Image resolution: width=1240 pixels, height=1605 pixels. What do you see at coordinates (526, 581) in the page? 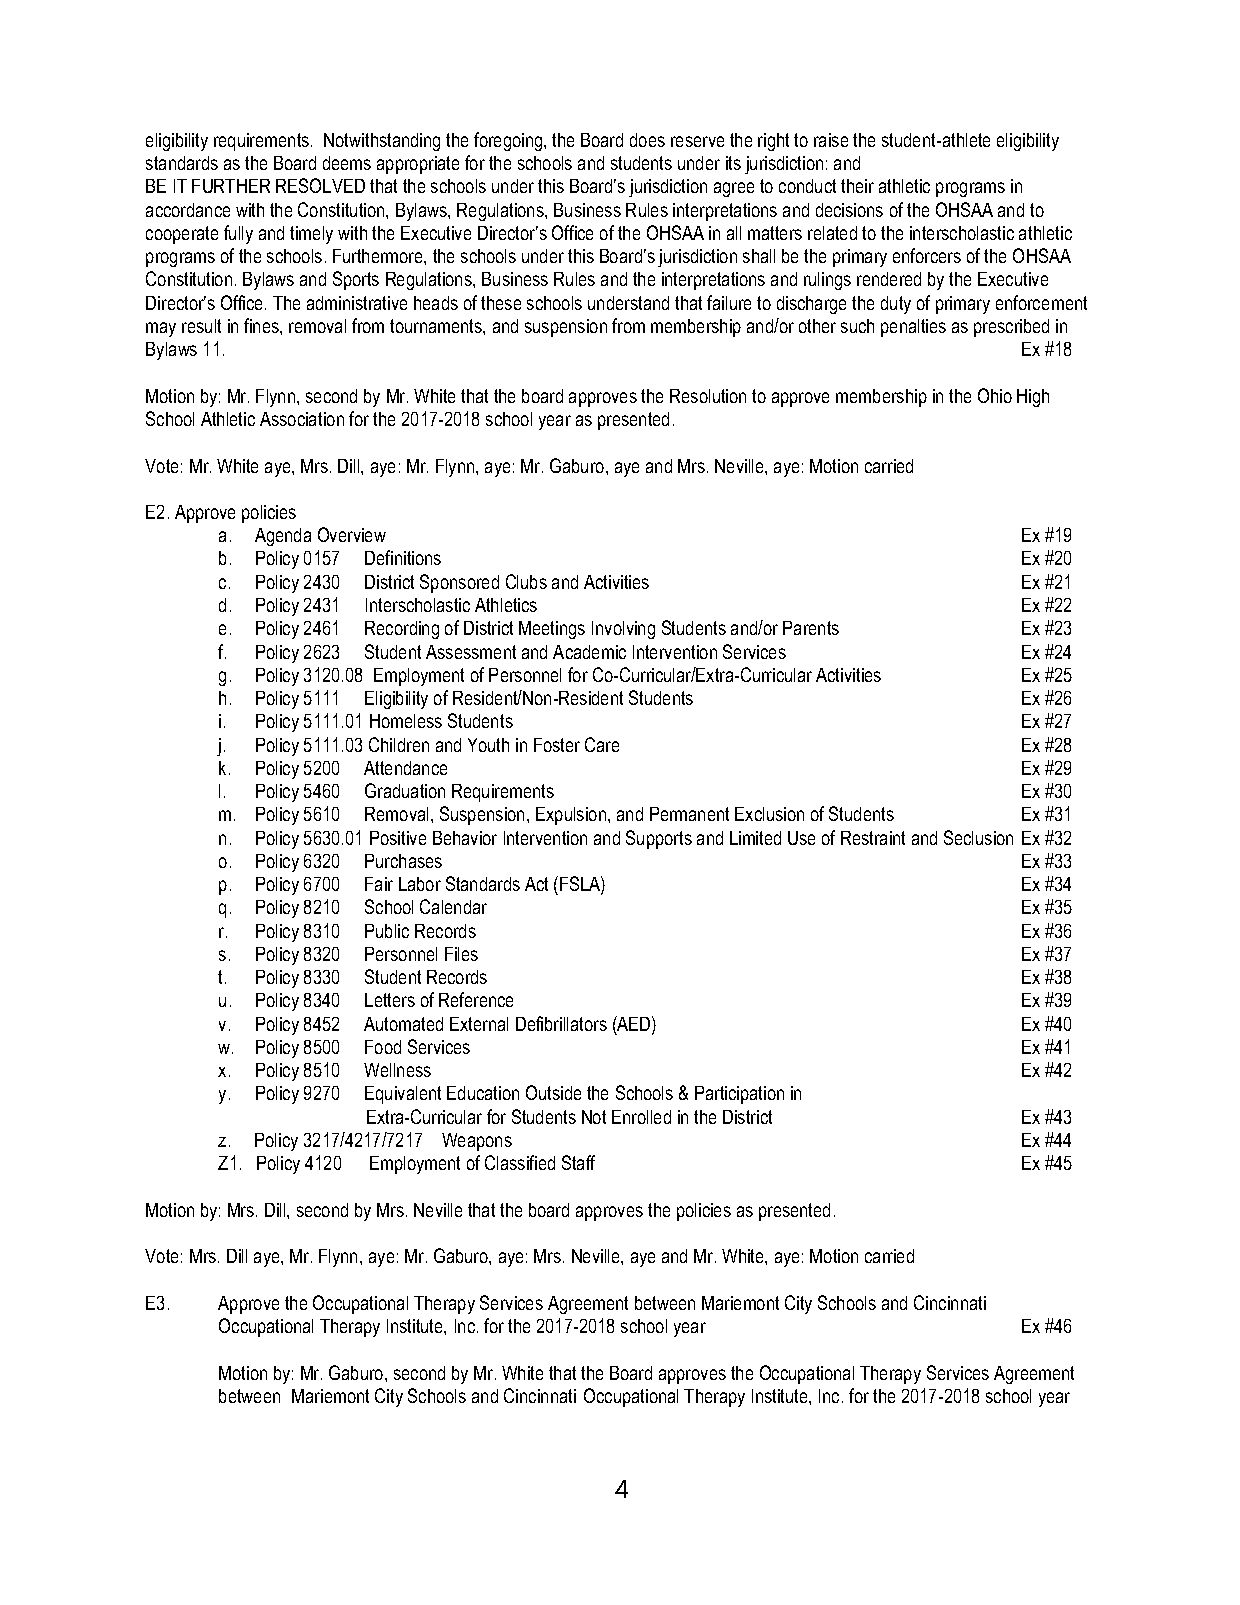
I see `Clubs` at bounding box center [526, 581].
